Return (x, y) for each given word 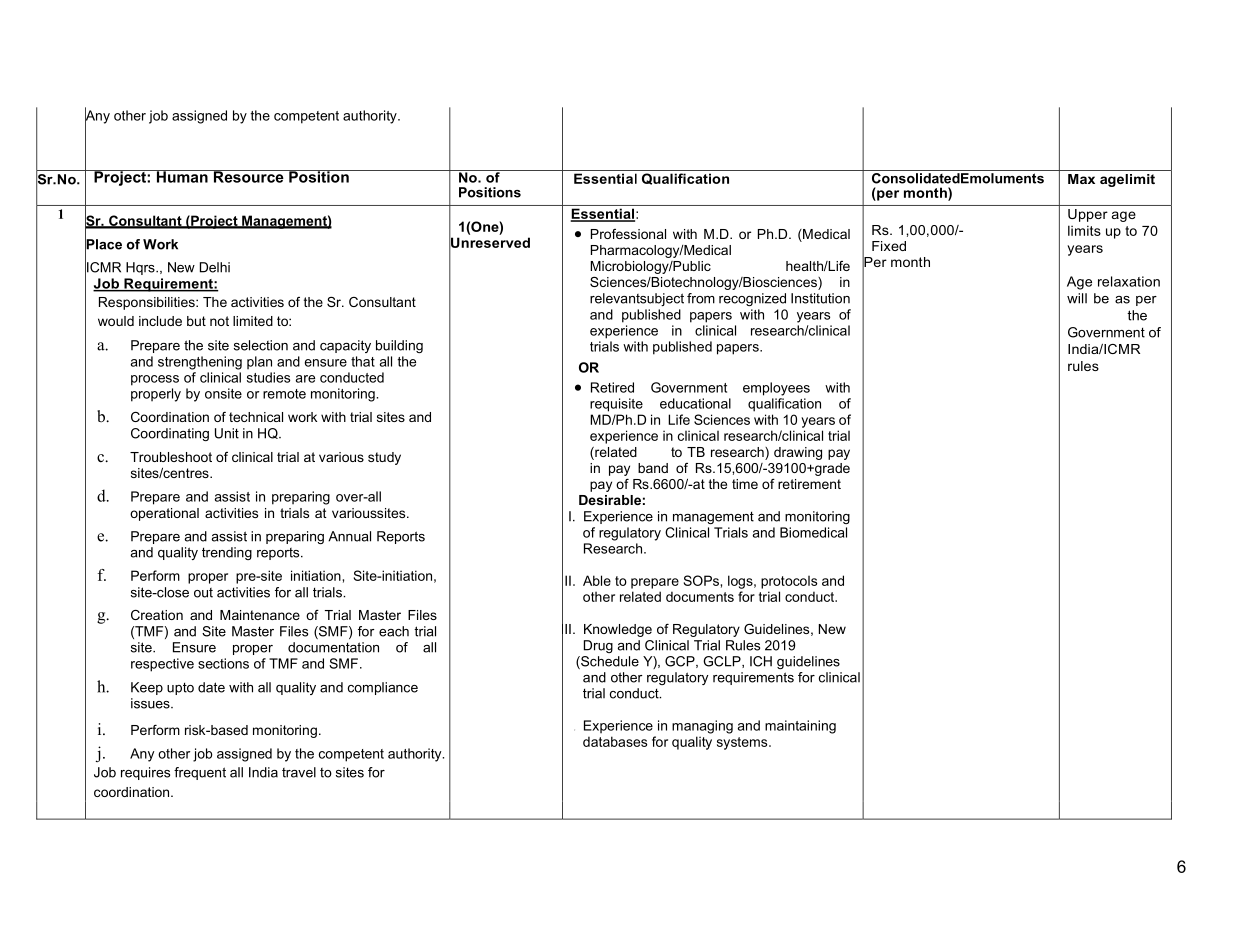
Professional (628, 234)
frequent (200, 773)
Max (1081, 179)
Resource (248, 176)
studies (268, 377)
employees (776, 389)
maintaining (800, 727)
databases (615, 741)
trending (227, 553)
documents (700, 596)
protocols (789, 582)
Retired (612, 387)
